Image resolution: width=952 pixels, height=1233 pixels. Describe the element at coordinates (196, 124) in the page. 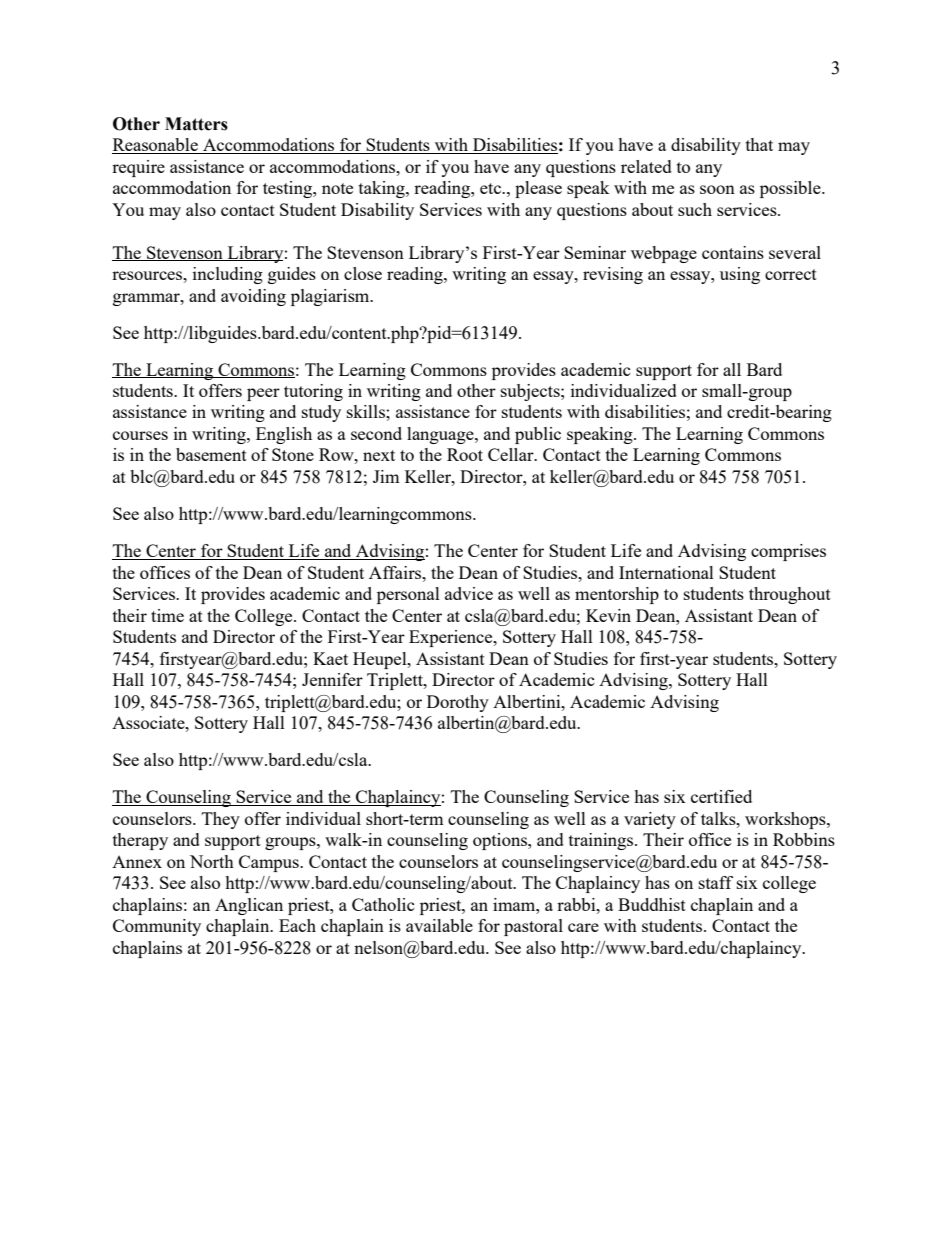

I see `Matters` at that location.
